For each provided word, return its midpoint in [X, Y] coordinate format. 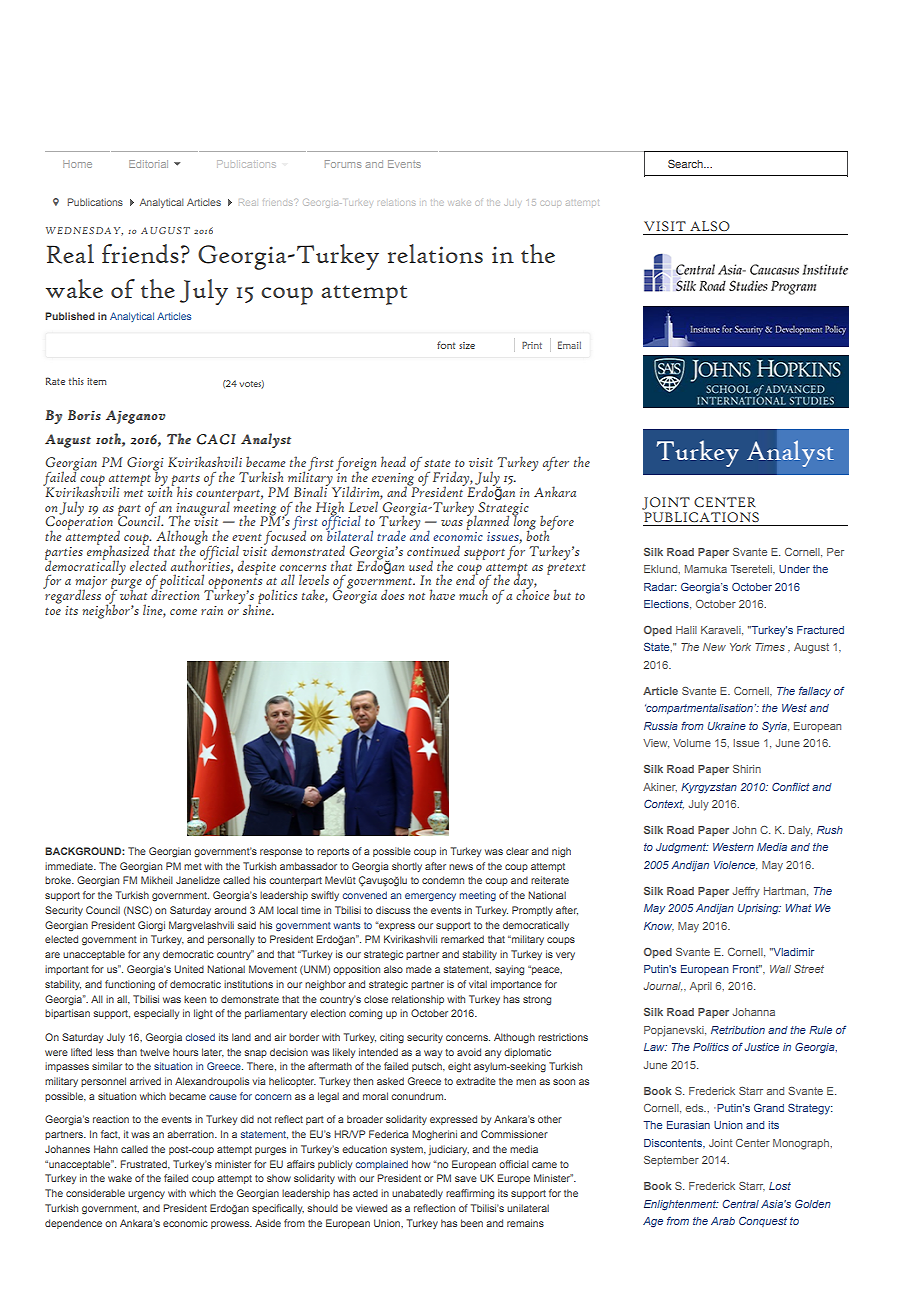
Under [794, 569]
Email [569, 345]
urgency [146, 1195]
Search [686, 163]
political [183, 583]
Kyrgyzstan [709, 788]
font [446, 345]
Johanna [753, 1012]
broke [59, 880]
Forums [343, 164]
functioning [130, 985]
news [461, 867]
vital [478, 984]
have [442, 594]
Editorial [148, 164]
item [97, 381]
